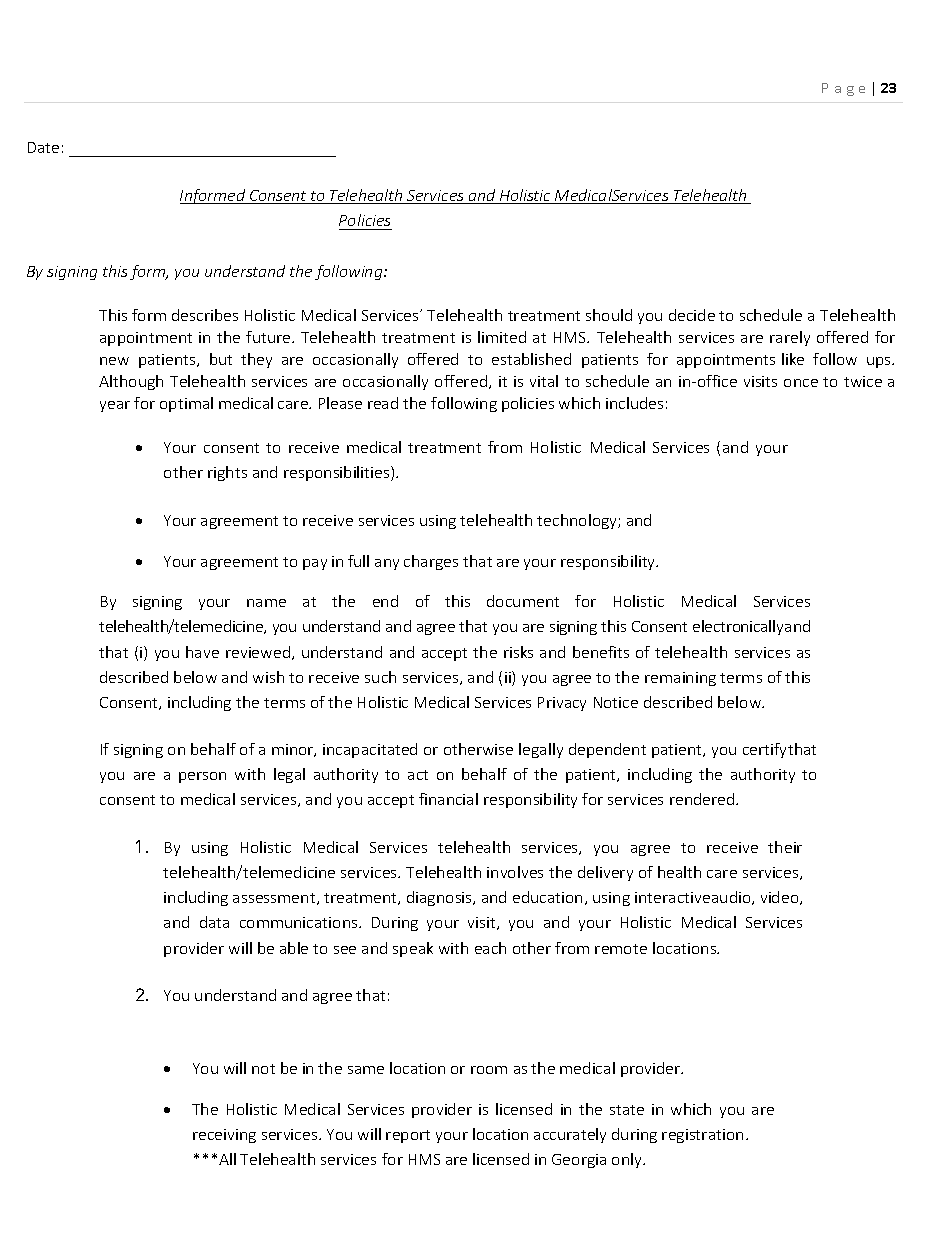  Describe the element at coordinates (781, 898) in the screenshot. I see `video` at that location.
